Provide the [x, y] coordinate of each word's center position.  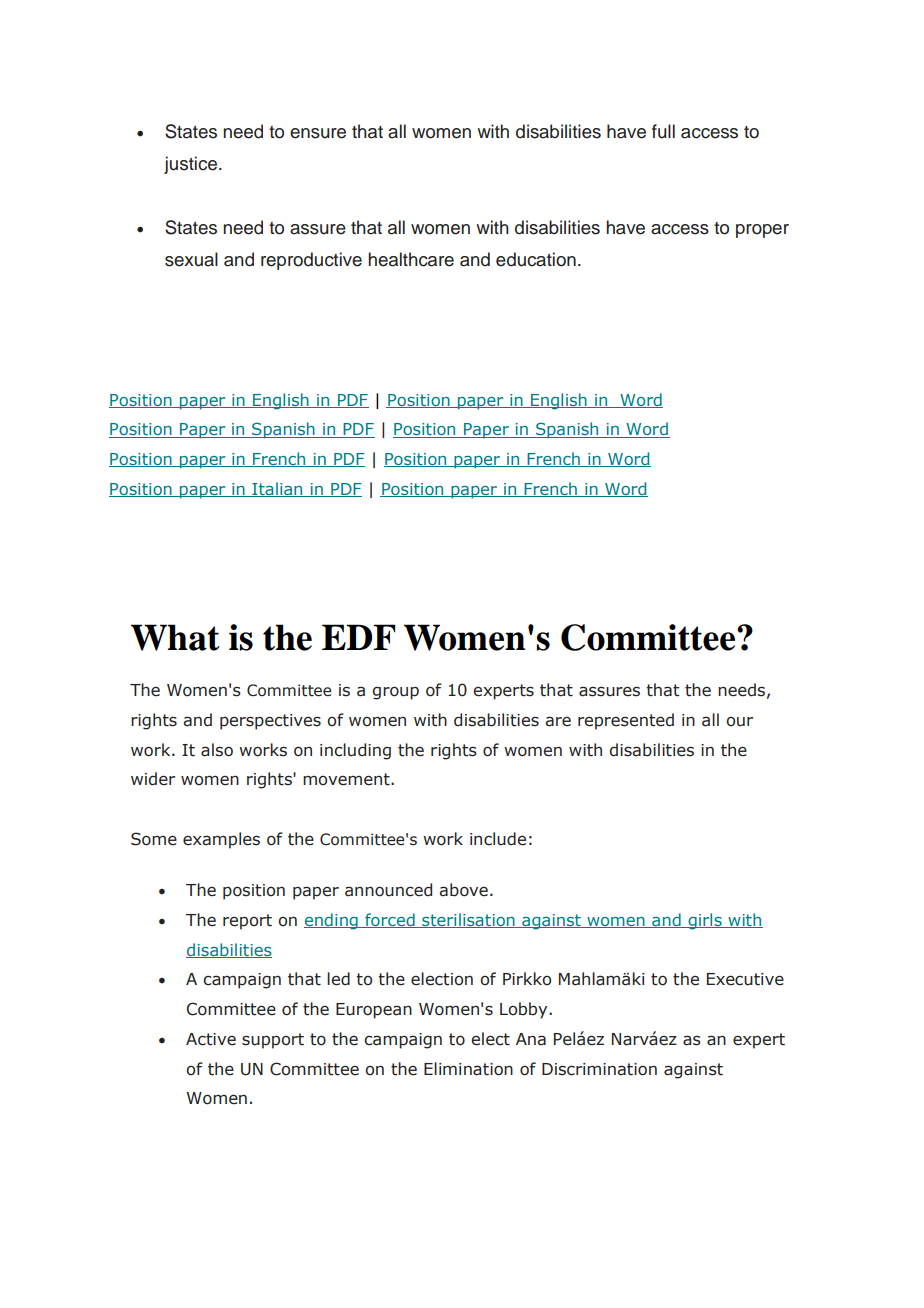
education [536, 259]
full [663, 131]
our [739, 722]
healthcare [411, 259]
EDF [358, 637]
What [175, 637]
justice [190, 165]
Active [211, 1039]
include [498, 839]
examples [221, 840]
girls [705, 921]
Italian [277, 489]
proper [762, 231]
